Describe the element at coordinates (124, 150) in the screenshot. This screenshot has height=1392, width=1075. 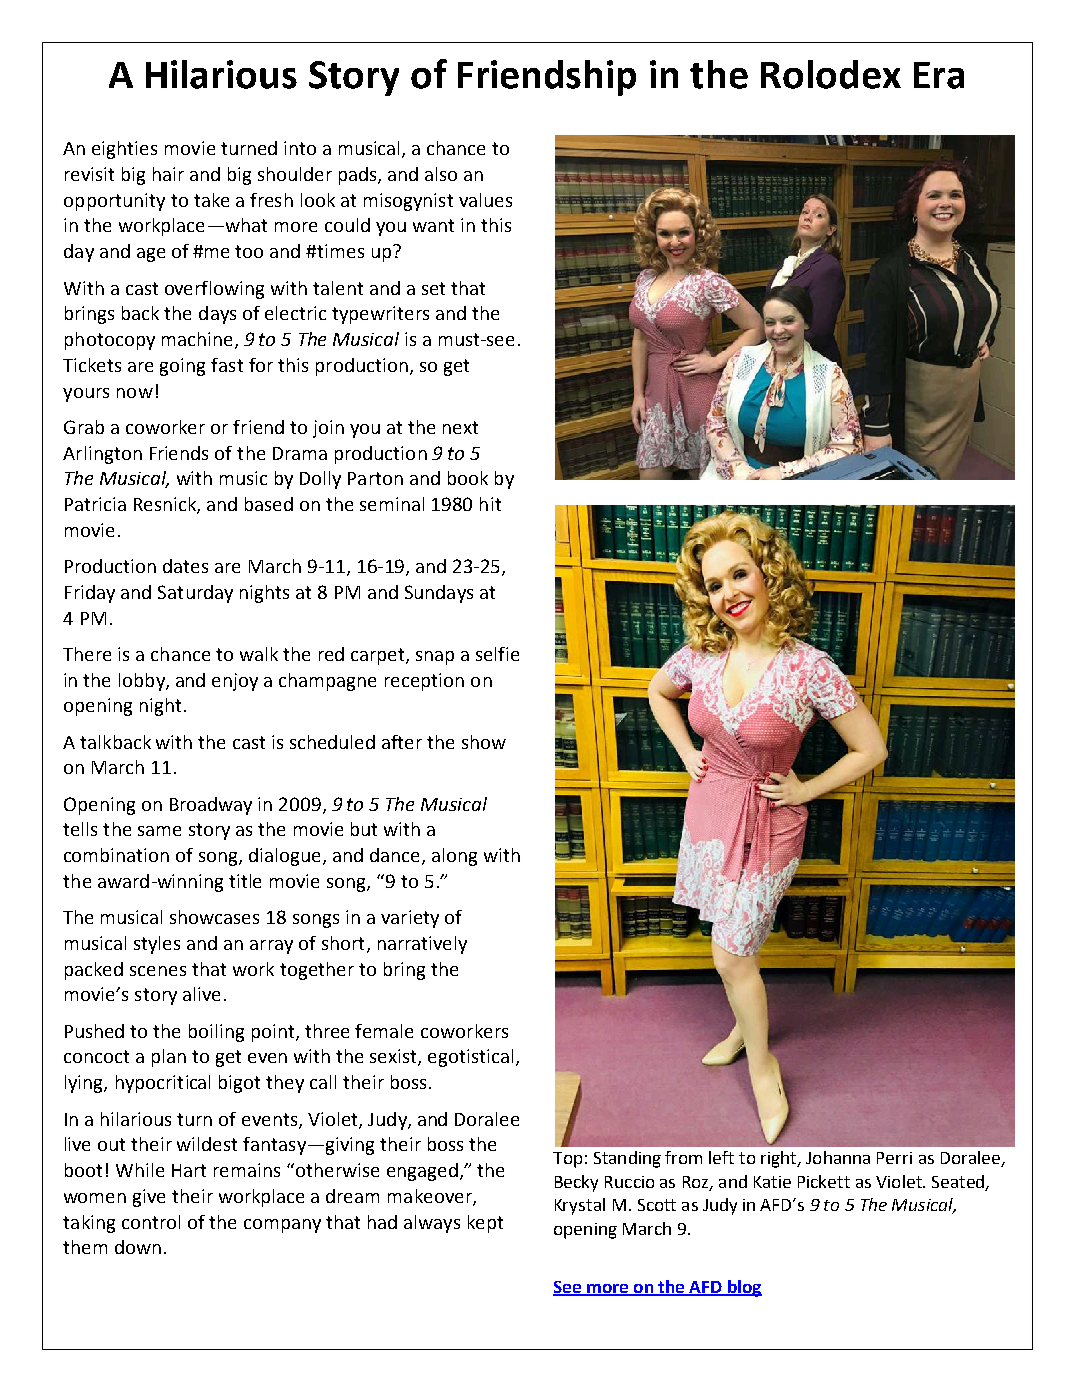
I see `eighties` at that location.
